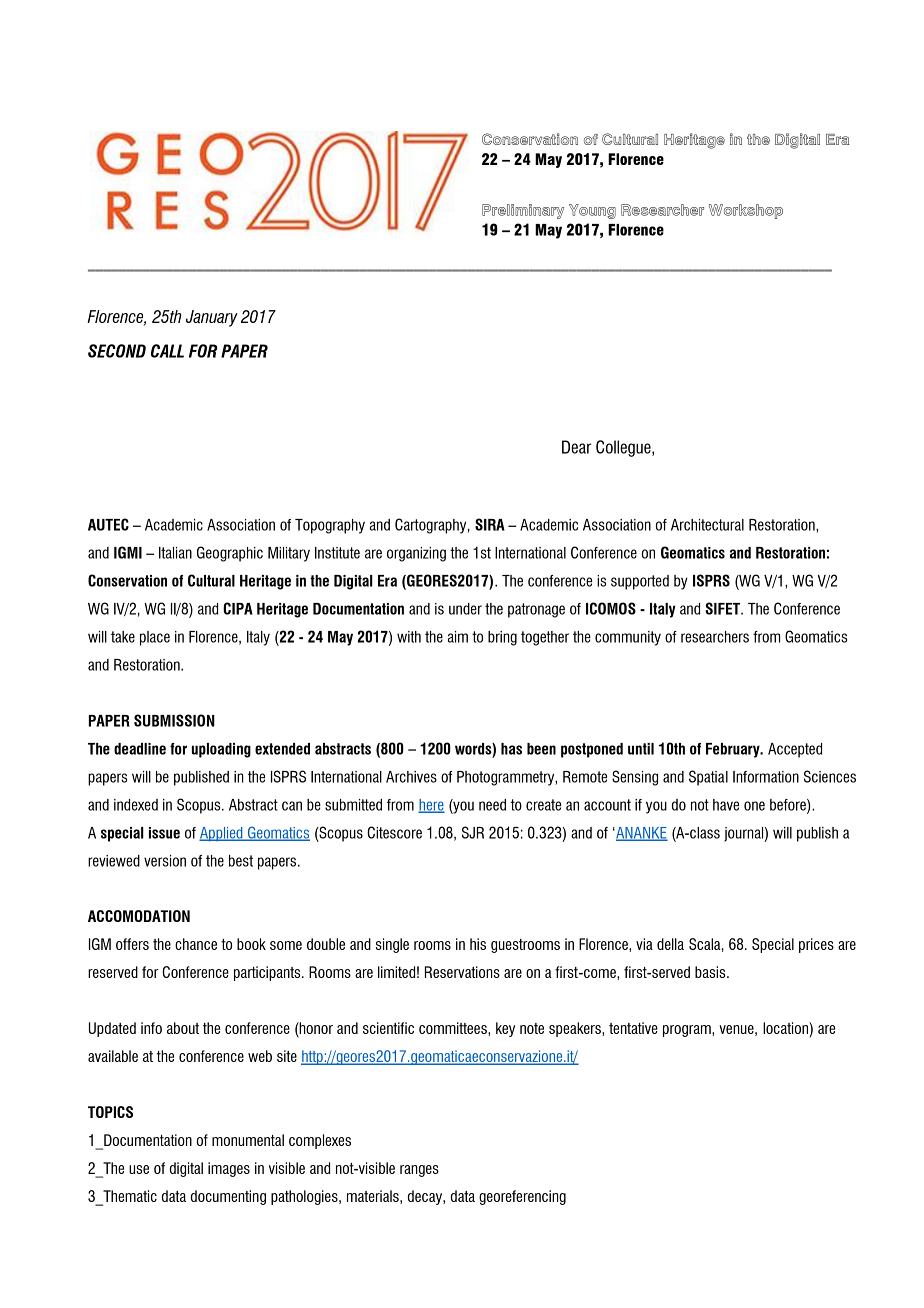 Image resolution: width=924 pixels, height=1308 pixels. I want to click on Dear, so click(577, 447).
